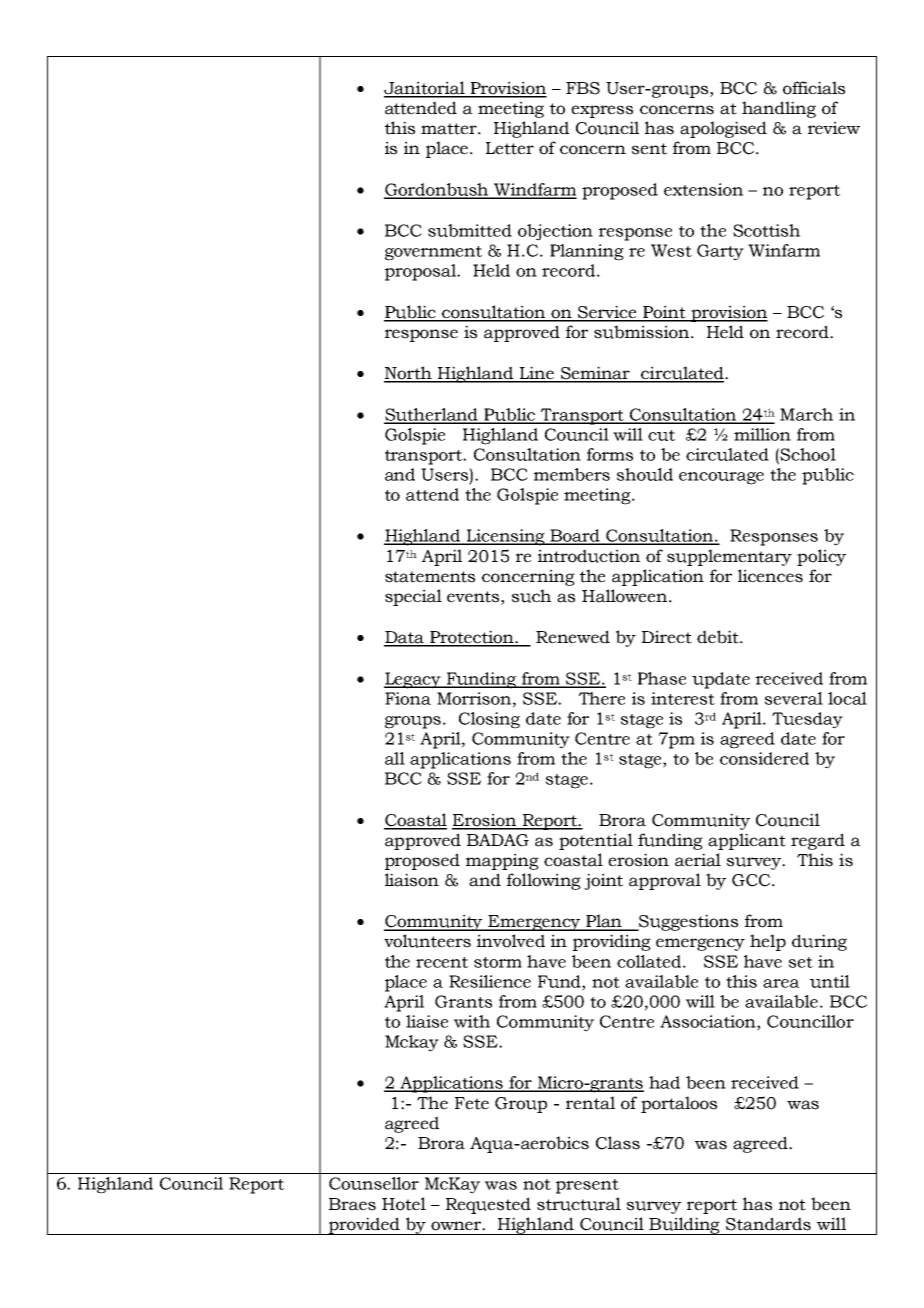  Describe the element at coordinates (602, 111) in the screenshot. I see `express` at that location.
